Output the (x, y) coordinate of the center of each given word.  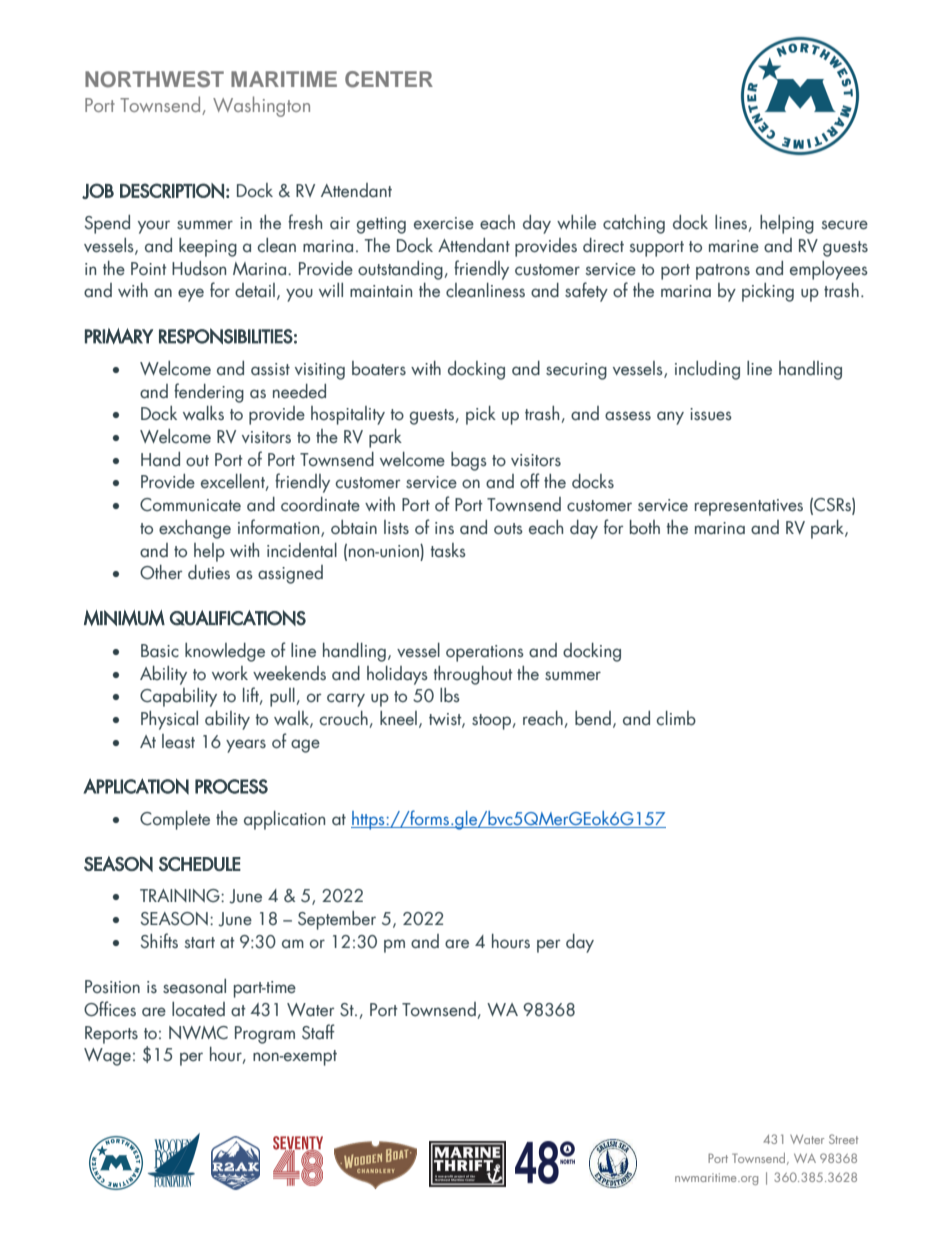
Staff (318, 1032)
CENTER (389, 79)
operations (485, 653)
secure (844, 225)
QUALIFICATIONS (238, 618)
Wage (107, 1057)
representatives (749, 507)
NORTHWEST (154, 79)
